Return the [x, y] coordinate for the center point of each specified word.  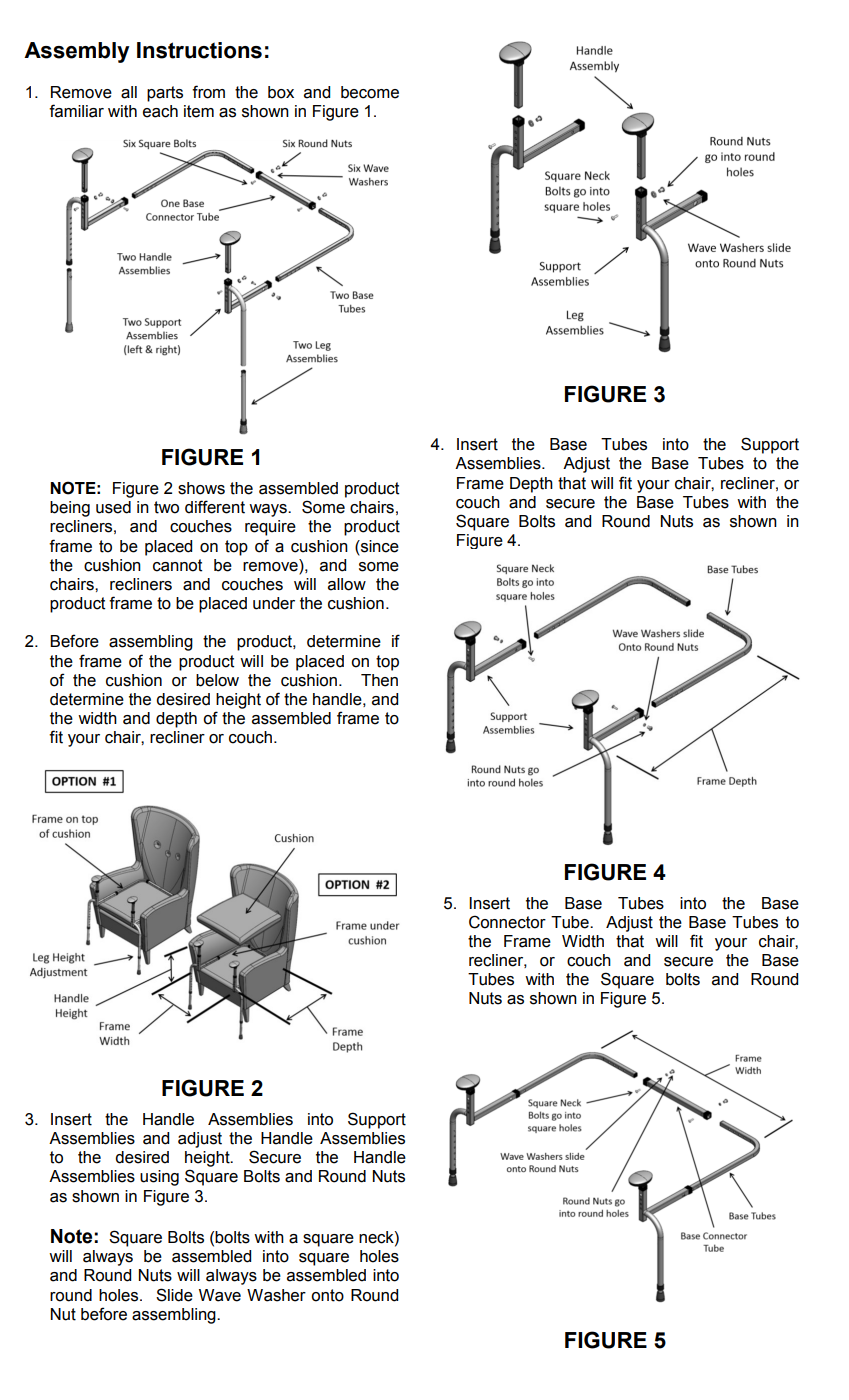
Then [379, 680]
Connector [507, 922]
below [217, 680]
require [270, 528]
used [113, 507]
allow [347, 584]
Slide [174, 1295]
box [281, 92]
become [370, 92]
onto [327, 1295]
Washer [276, 1295]
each [160, 111]
